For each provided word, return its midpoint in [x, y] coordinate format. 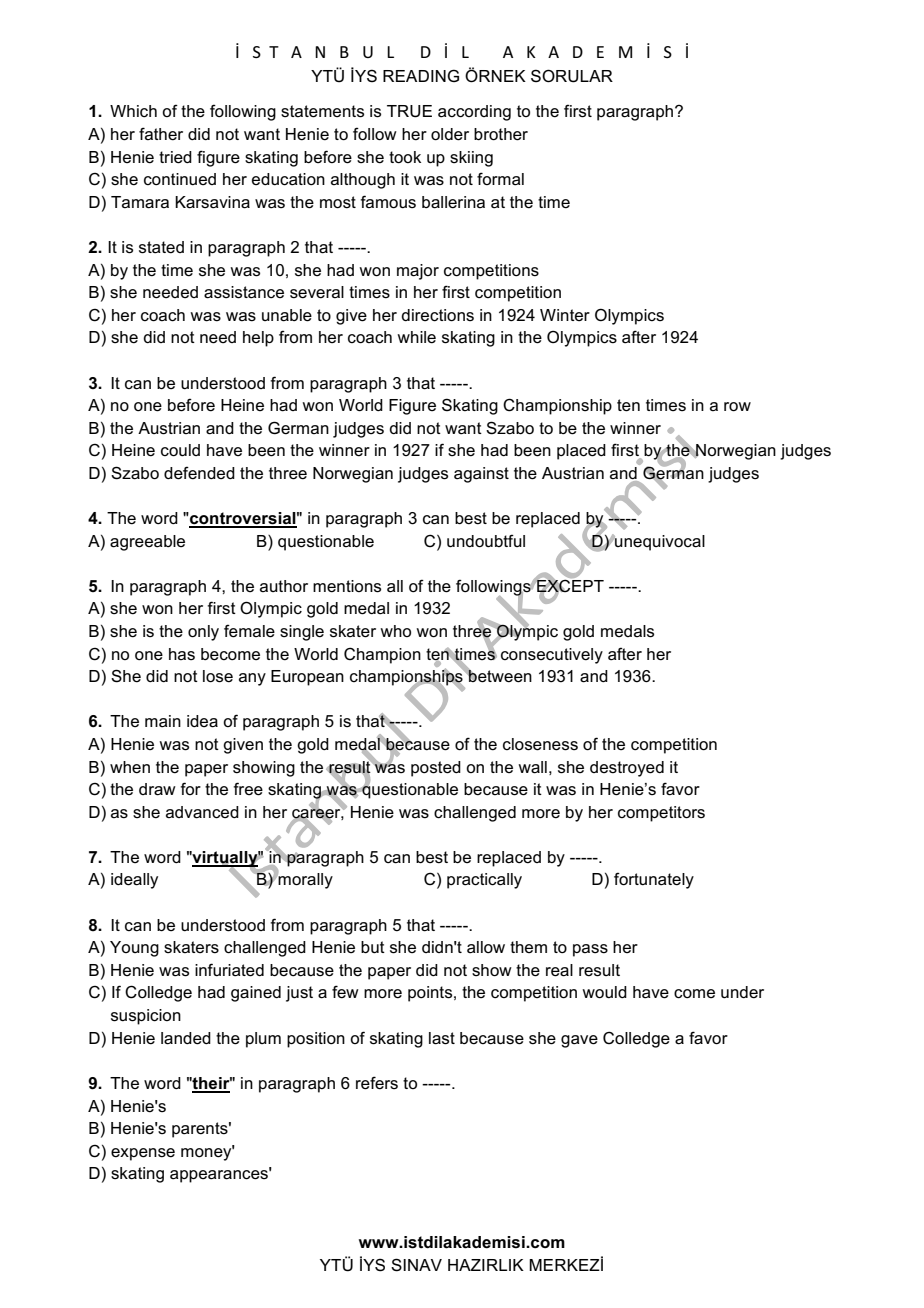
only [203, 633]
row [737, 407]
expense [143, 1154]
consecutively [552, 656]
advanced [202, 812]
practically [484, 881]
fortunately [654, 880]
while [416, 337]
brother [501, 134]
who [395, 631]
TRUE [409, 111]
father [161, 134]
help [258, 339]
